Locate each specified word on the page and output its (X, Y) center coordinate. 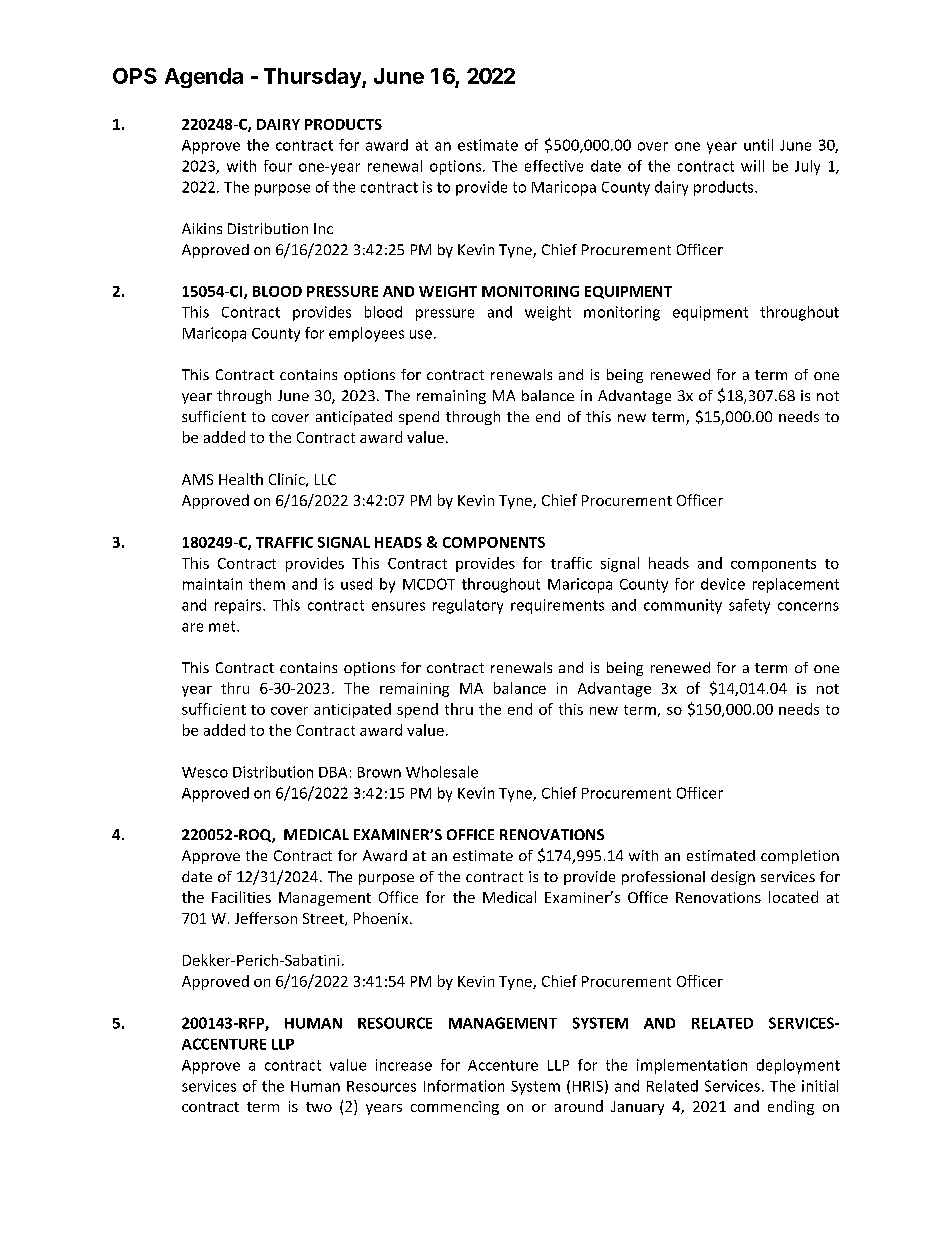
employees (366, 334)
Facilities (241, 897)
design (733, 878)
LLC (325, 479)
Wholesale (442, 772)
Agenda (204, 78)
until (758, 145)
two (319, 1107)
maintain (212, 584)
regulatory (468, 606)
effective (554, 166)
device (723, 584)
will (752, 166)
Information (464, 1086)
